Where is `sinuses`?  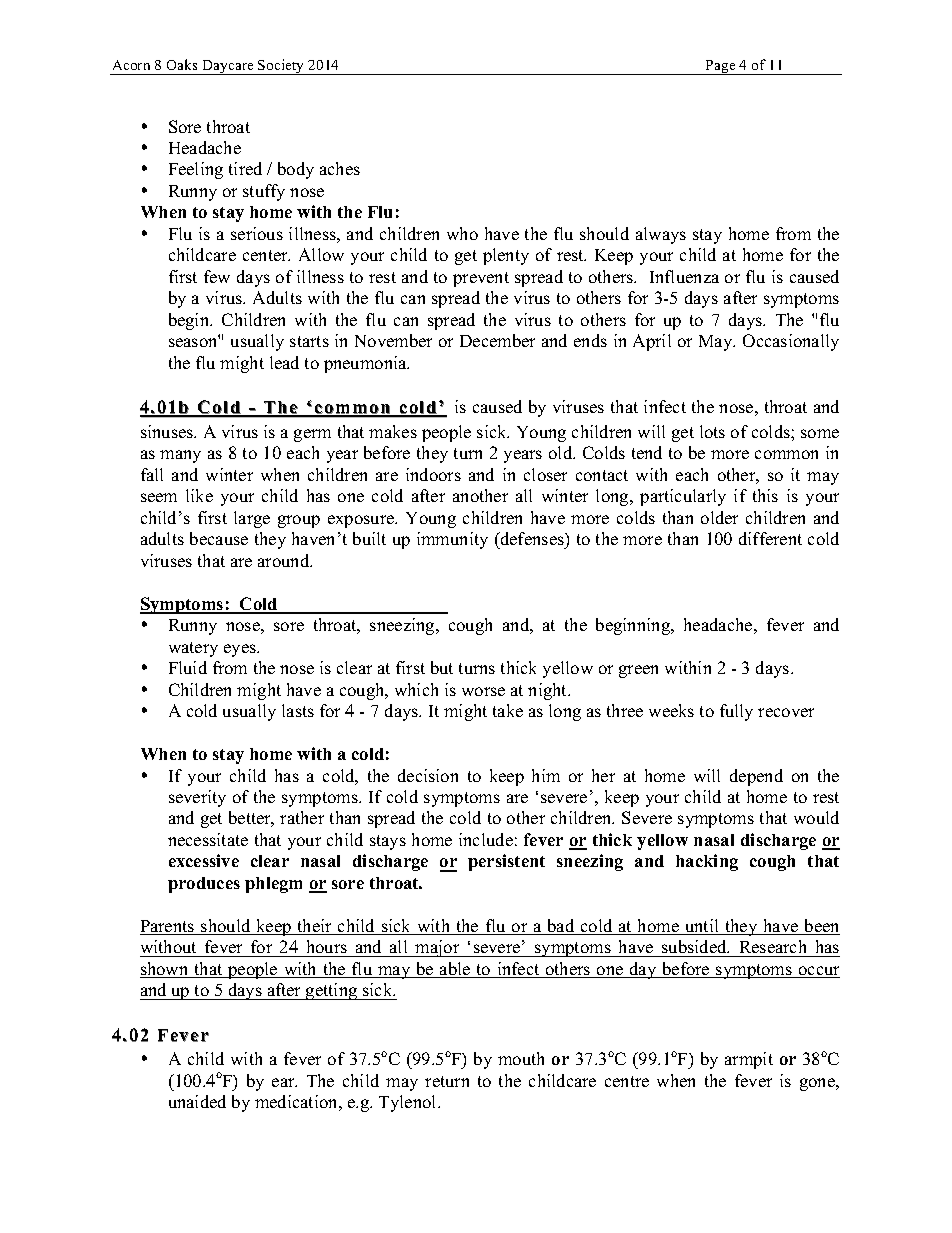
sinuses is located at coordinates (168, 431).
